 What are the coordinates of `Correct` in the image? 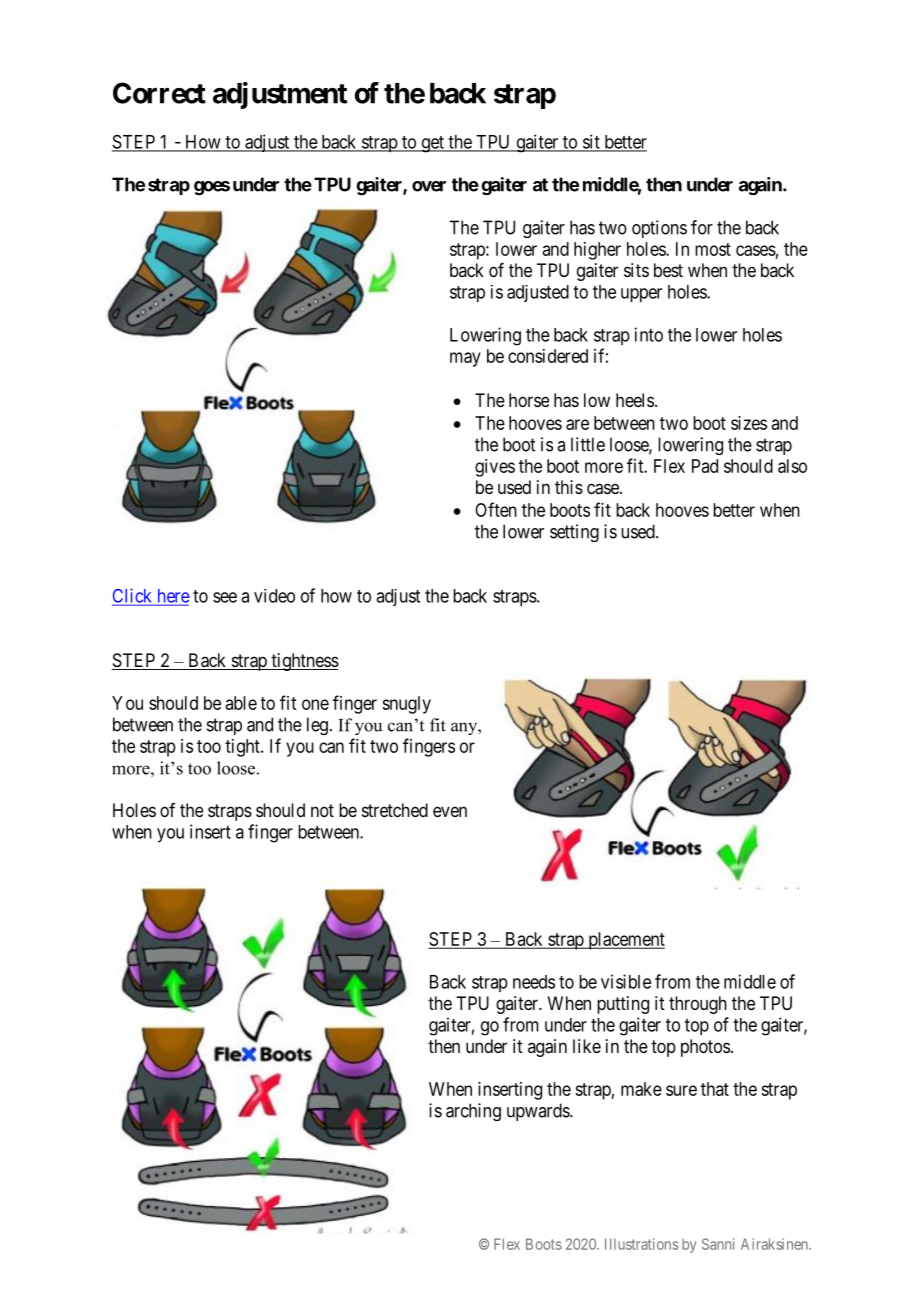 It's located at (159, 93).
